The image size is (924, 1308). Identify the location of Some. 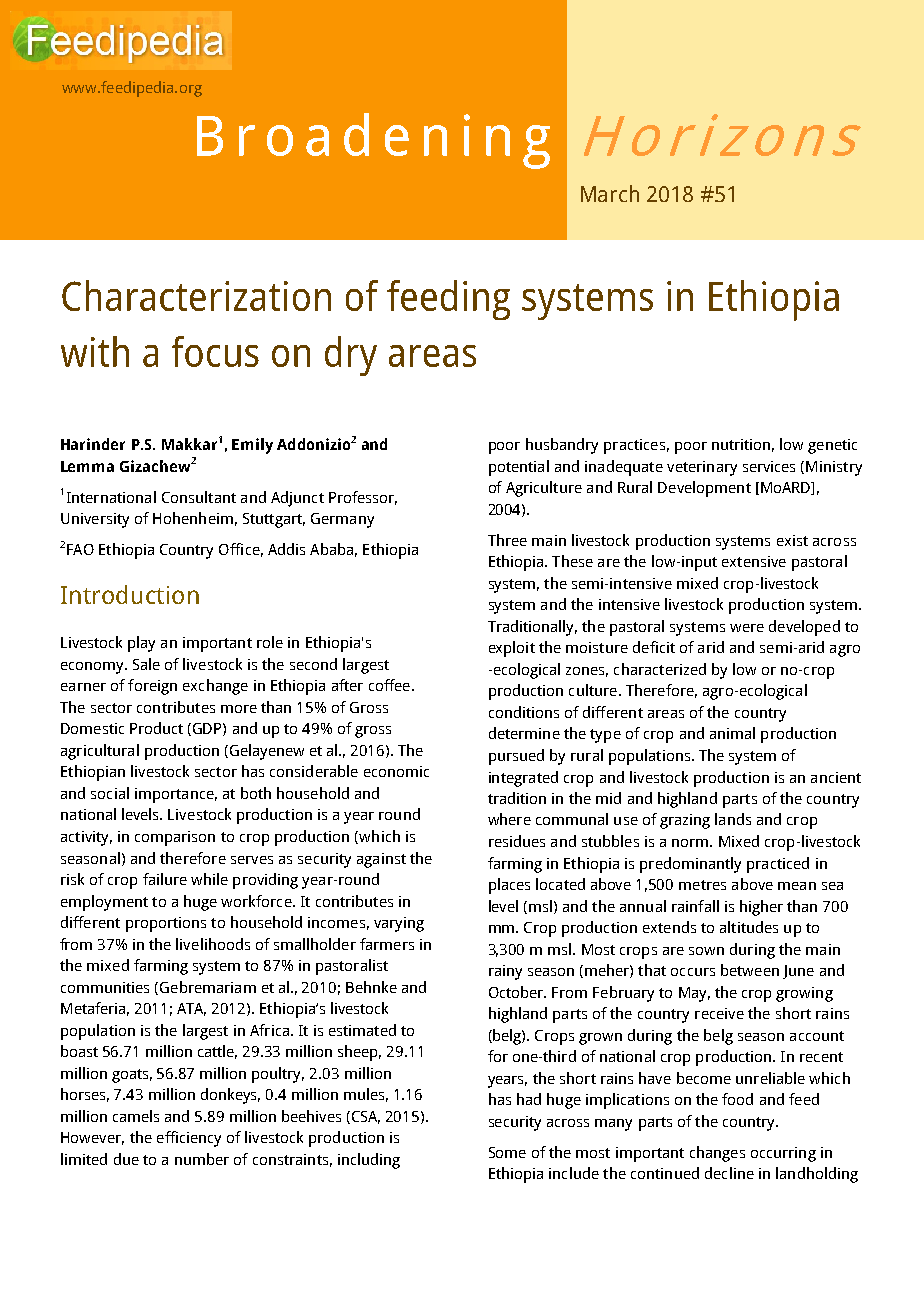
(507, 1152).
